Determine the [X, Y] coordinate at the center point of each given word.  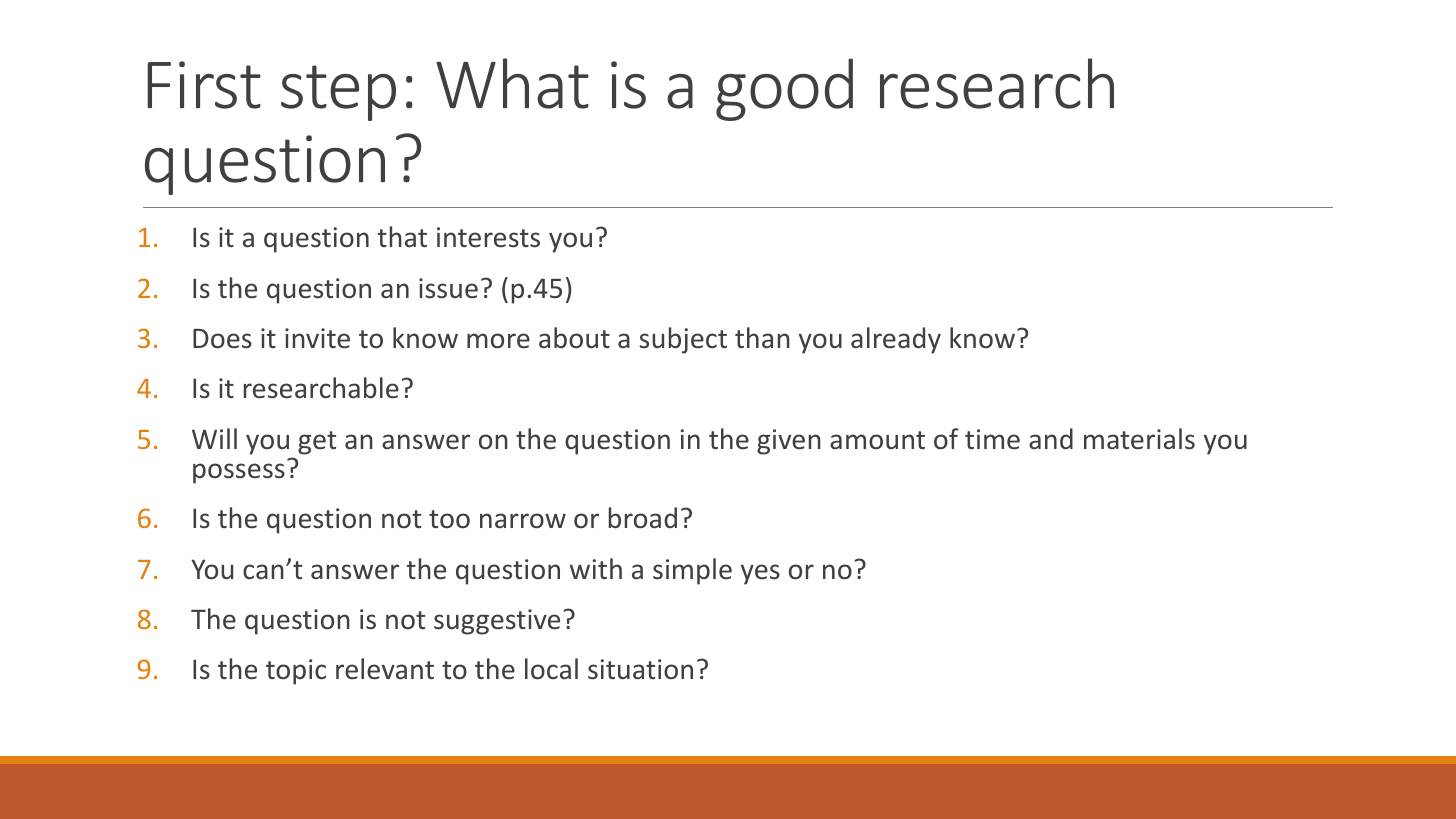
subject [683, 340]
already [896, 340]
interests [488, 237]
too [449, 519]
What [512, 83]
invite [317, 338]
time [992, 439]
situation [640, 669]
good [784, 89]
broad [643, 518]
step [338, 93]
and [1051, 439]
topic [296, 672]
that [402, 237]
